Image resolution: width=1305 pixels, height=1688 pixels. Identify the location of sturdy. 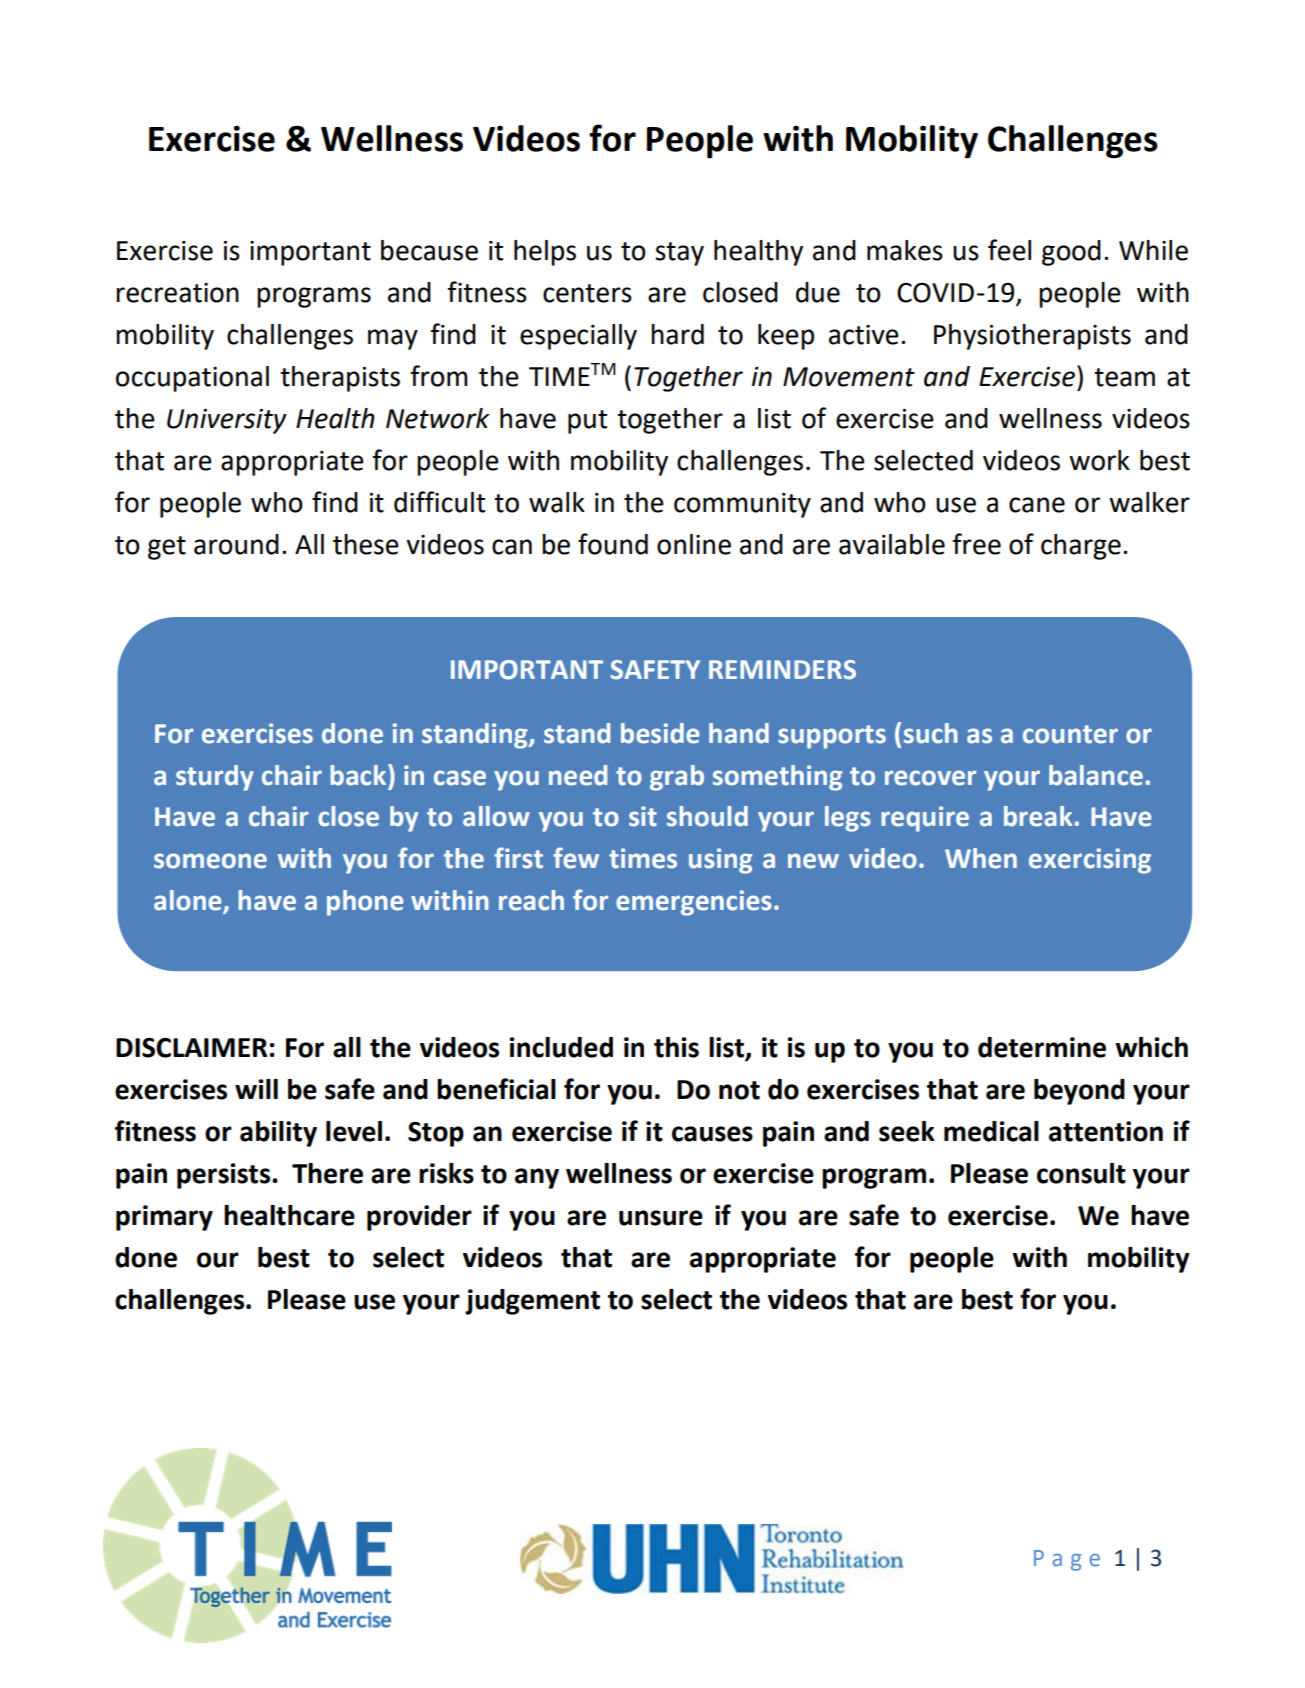
(215, 778).
